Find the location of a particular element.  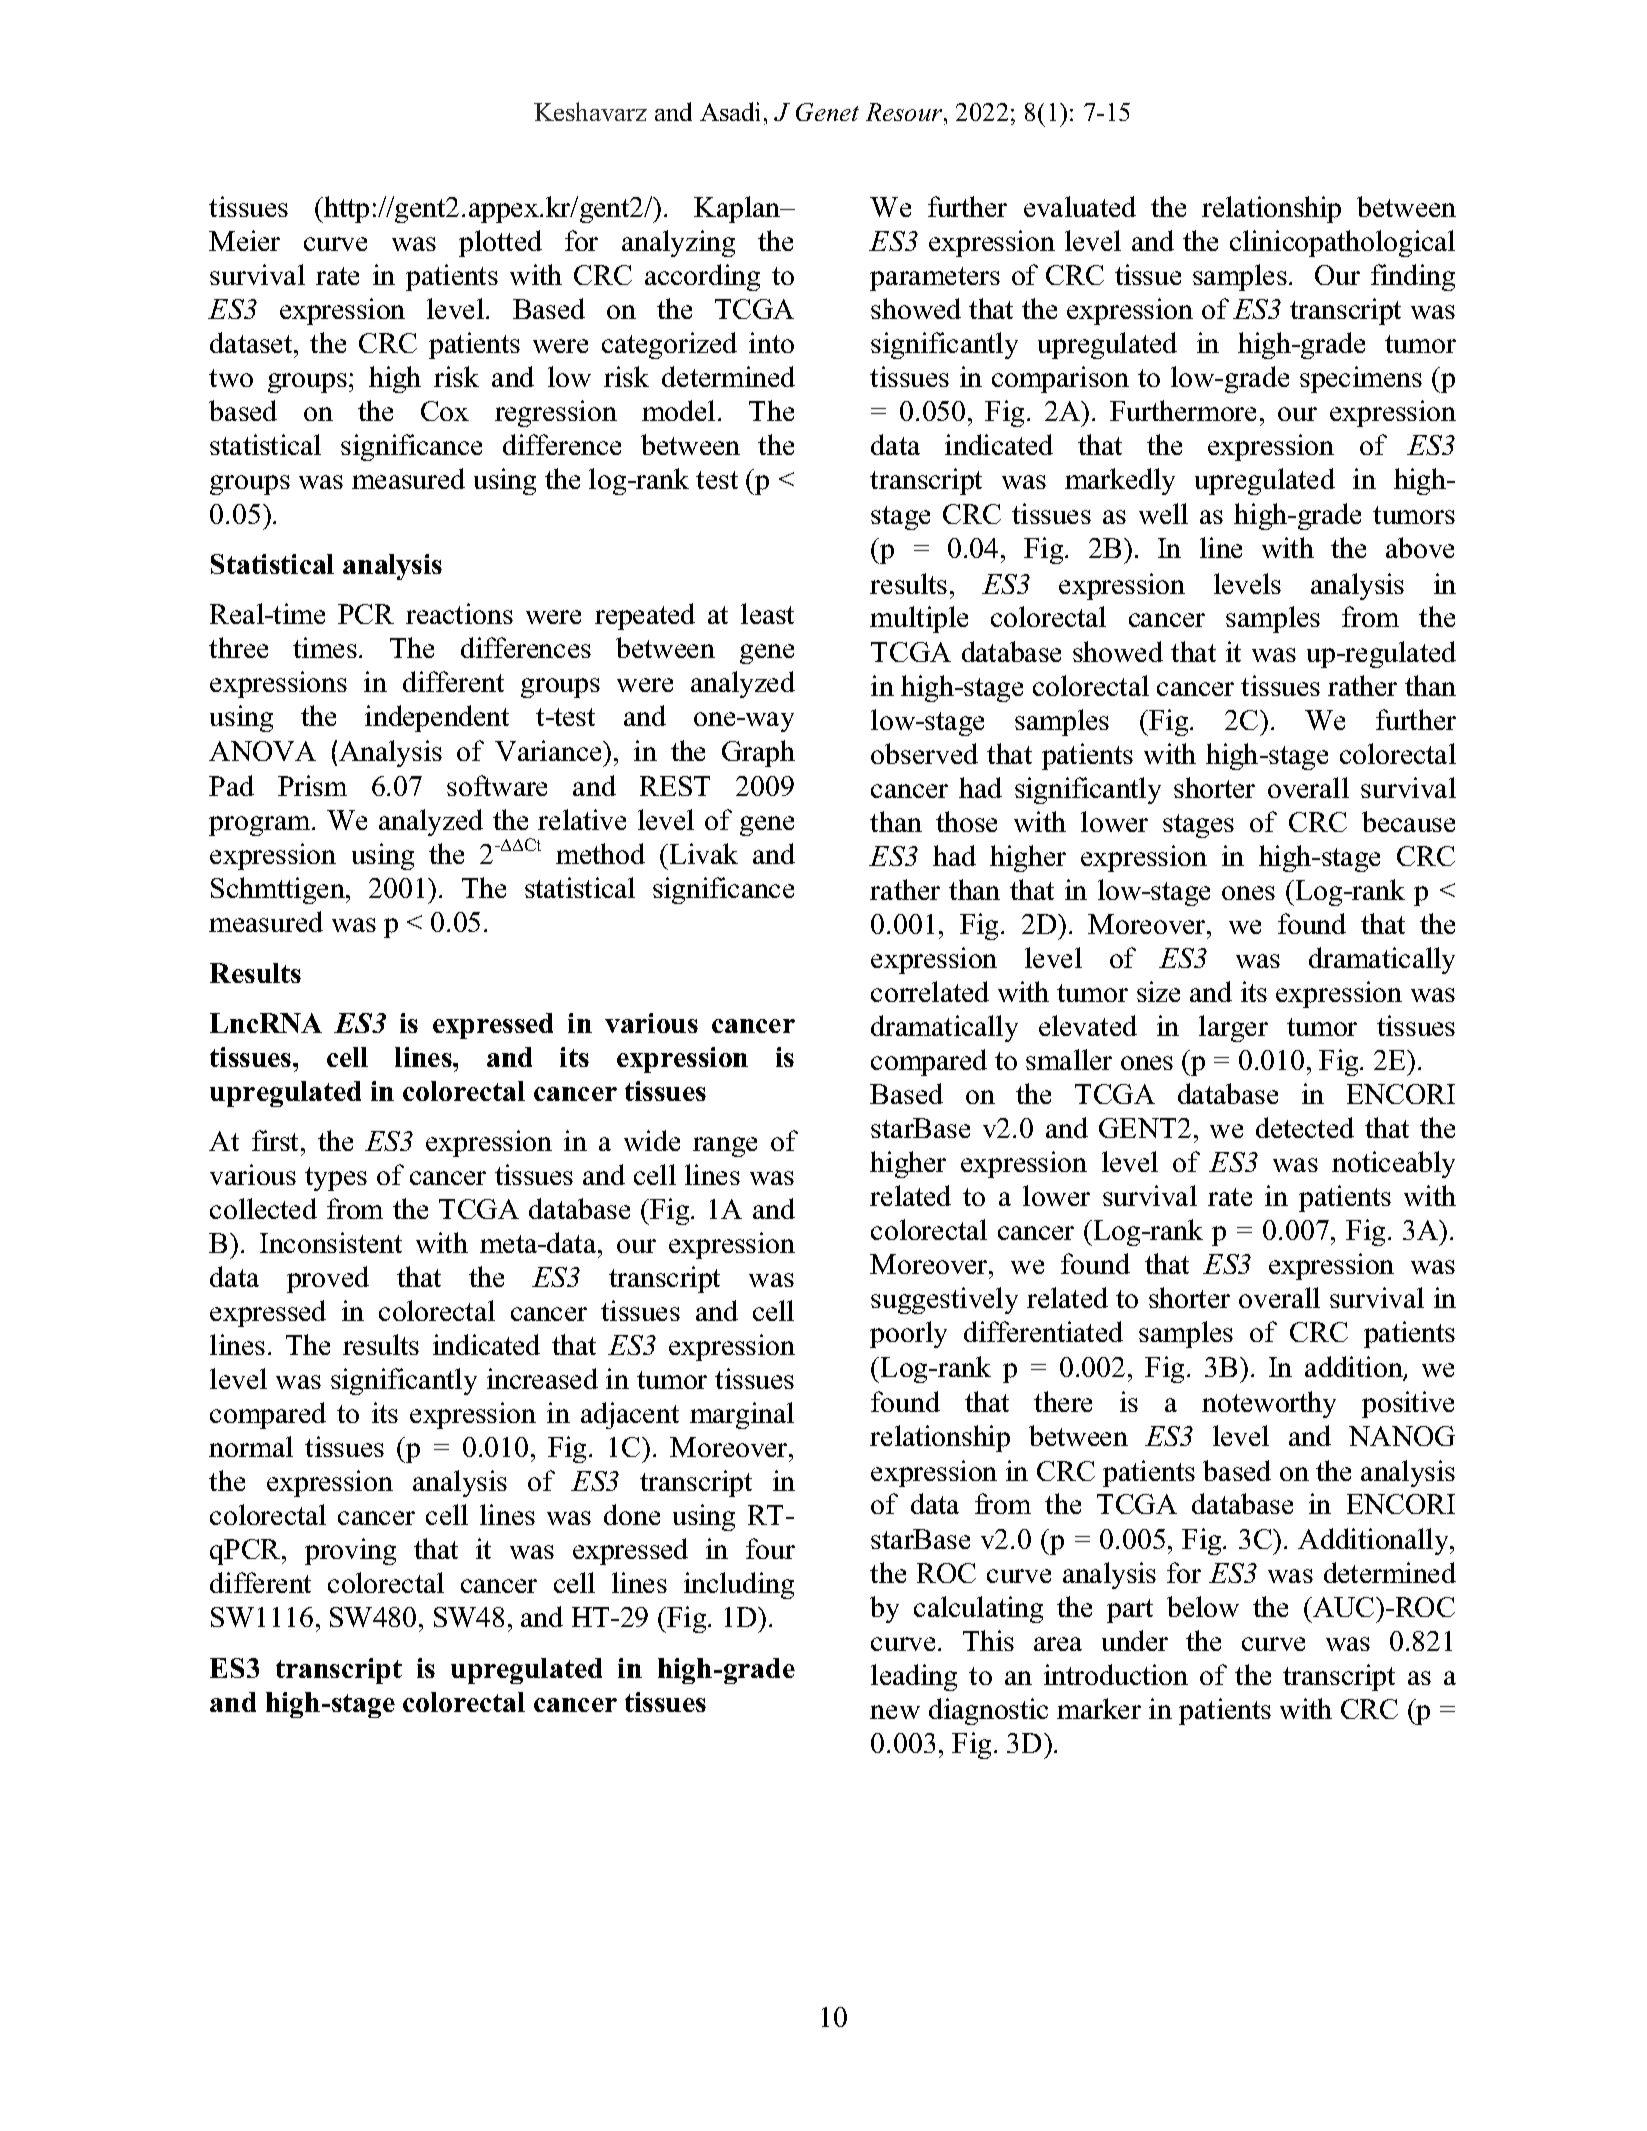

Graph is located at coordinates (758, 753).
